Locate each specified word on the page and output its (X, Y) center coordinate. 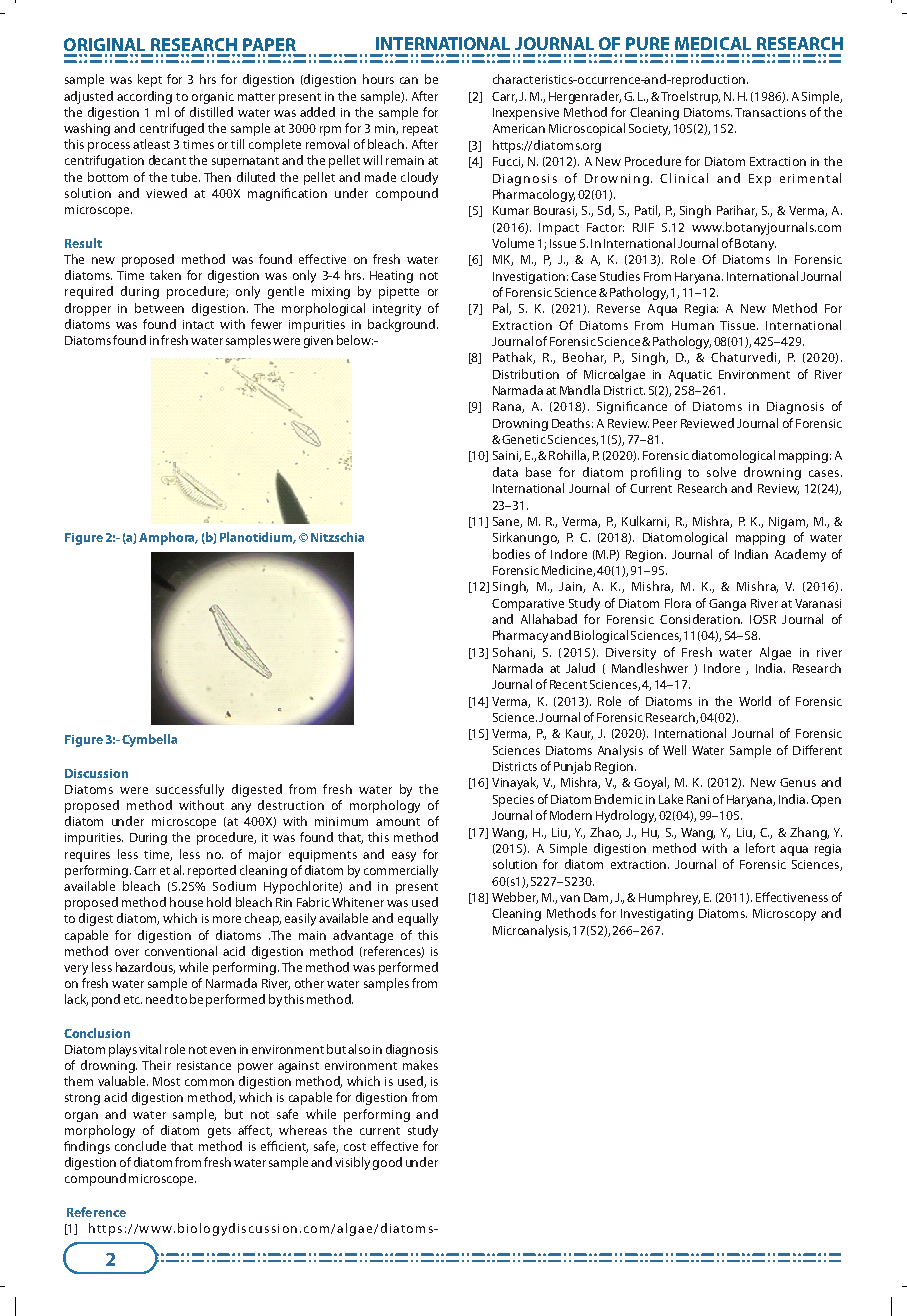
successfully (190, 790)
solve (721, 472)
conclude (140, 1146)
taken (165, 275)
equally (418, 919)
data (505, 472)
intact (198, 324)
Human (693, 325)
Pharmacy (520, 636)
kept (150, 80)
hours (378, 79)
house (186, 902)
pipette (399, 293)
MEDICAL (713, 43)
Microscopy (784, 915)
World (755, 701)
